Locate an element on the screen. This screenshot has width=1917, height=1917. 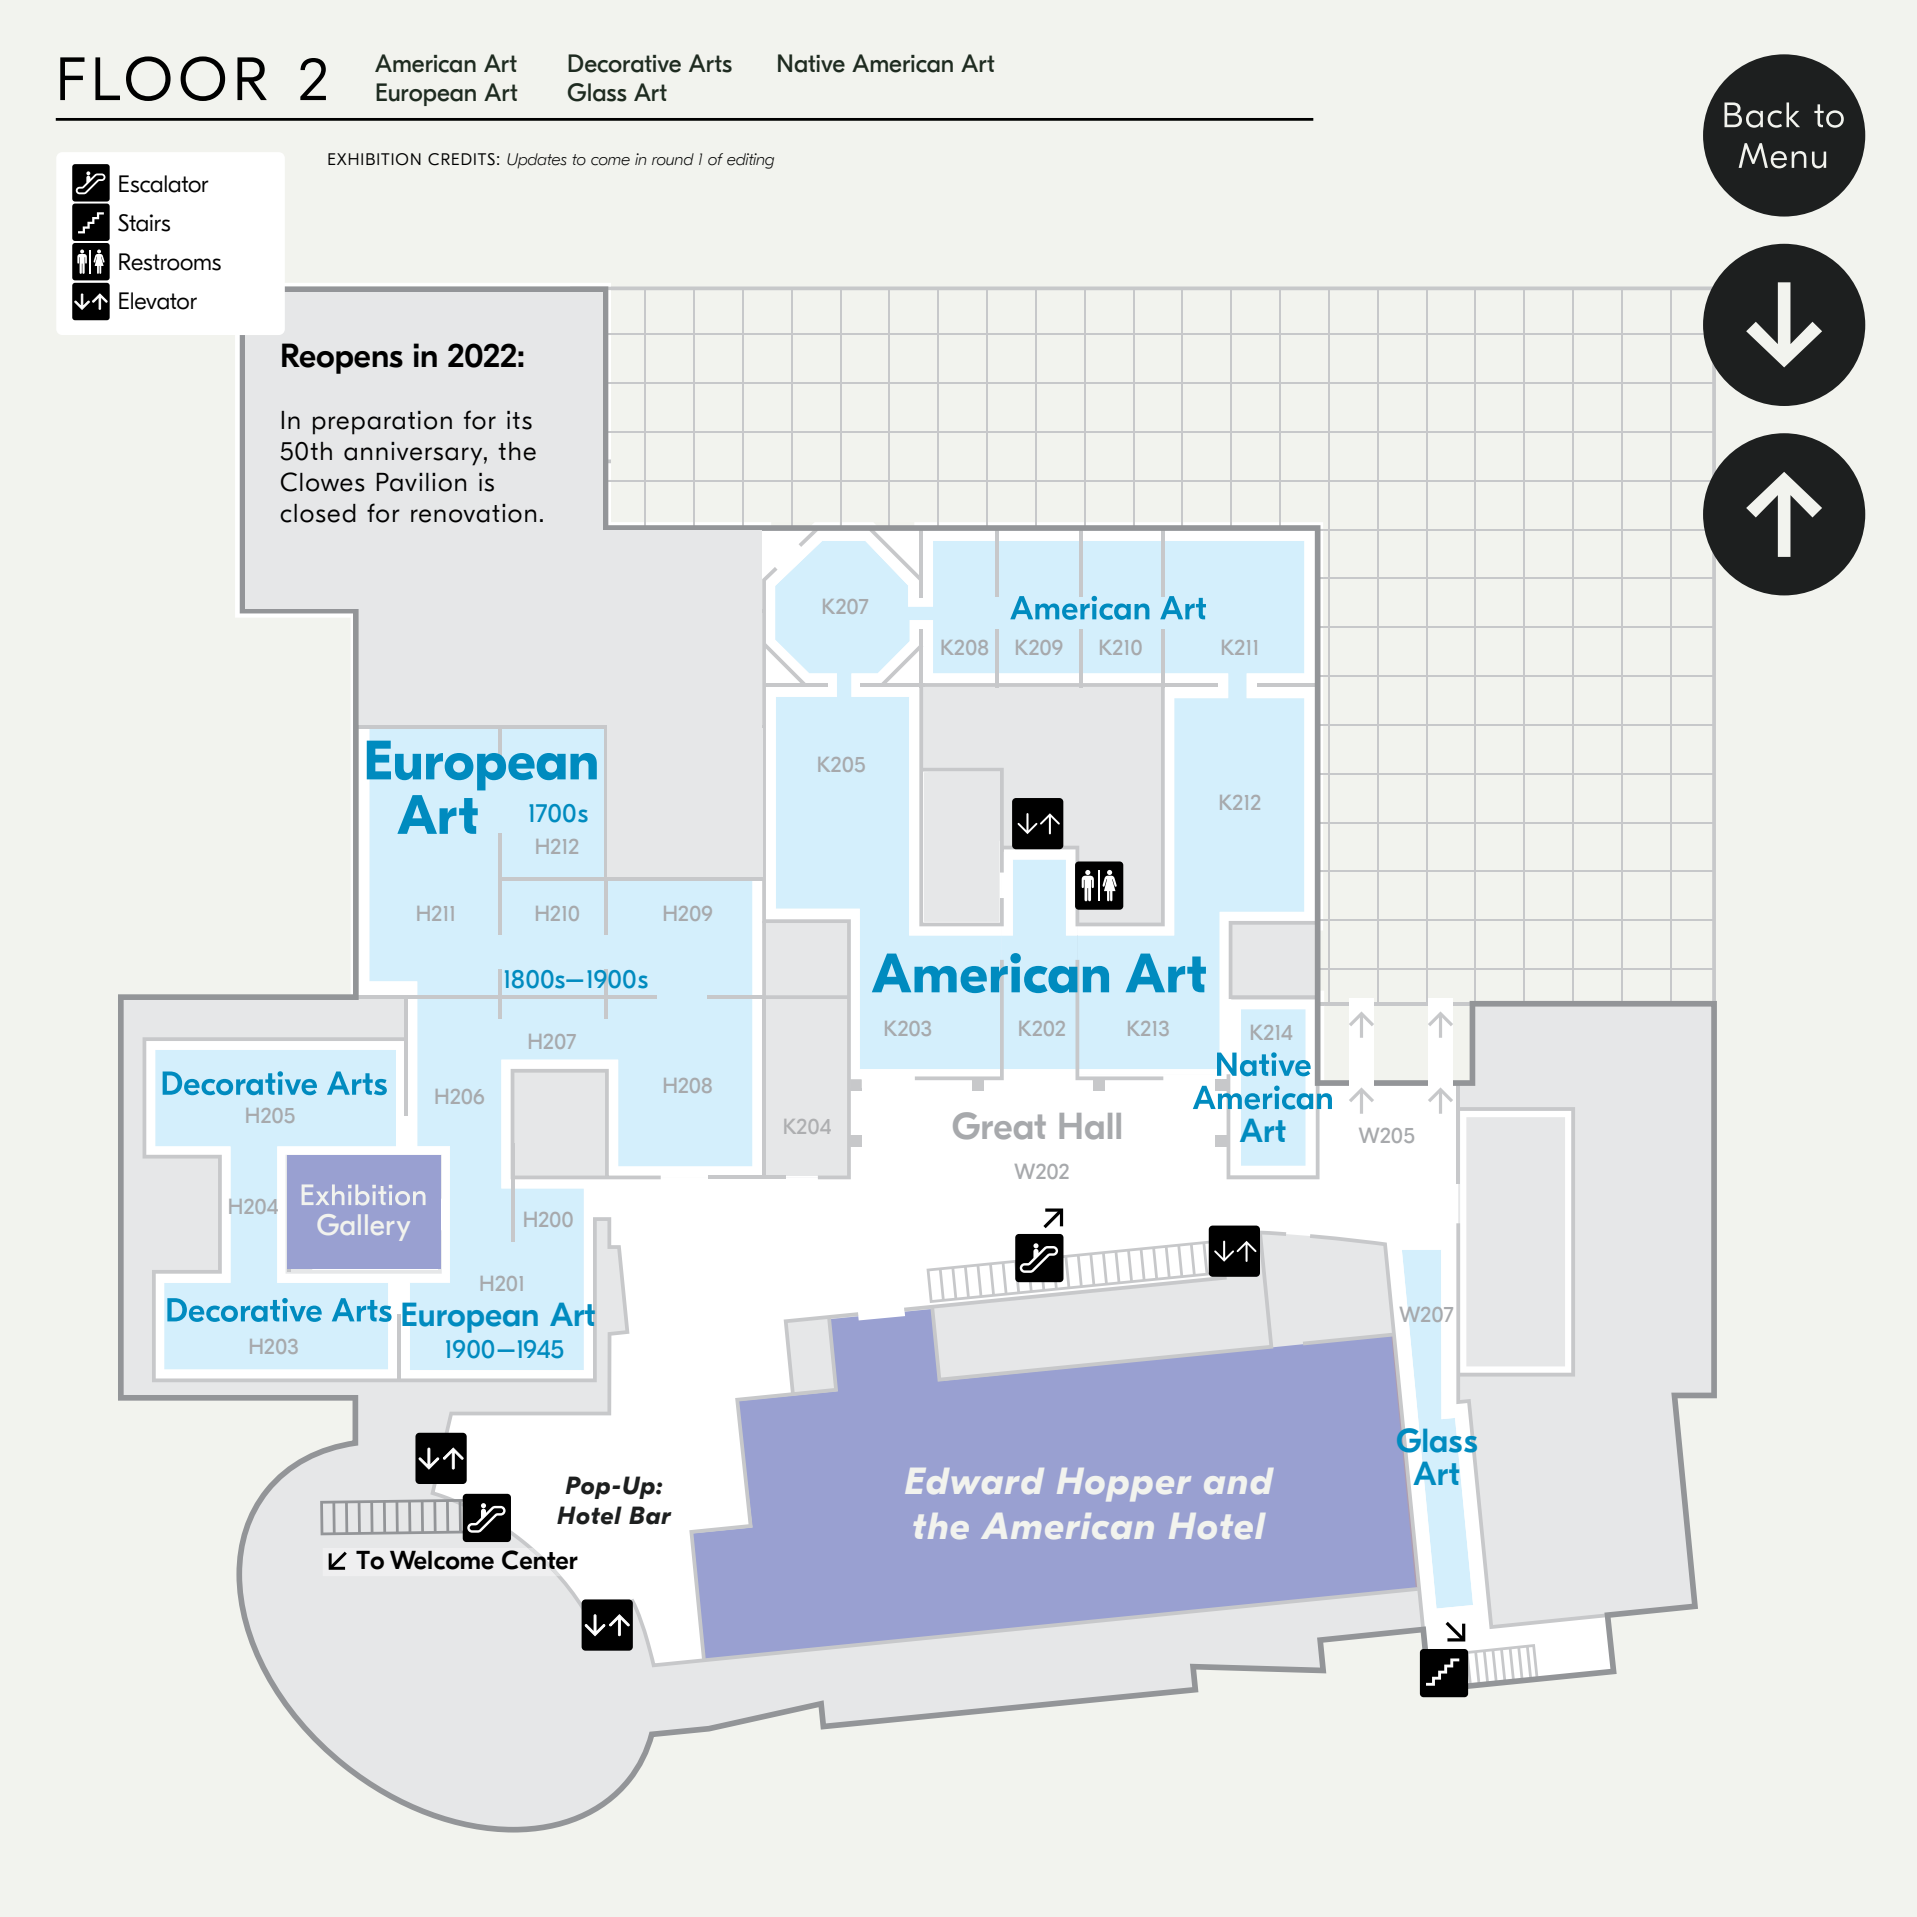
Arts is located at coordinates (710, 63).
